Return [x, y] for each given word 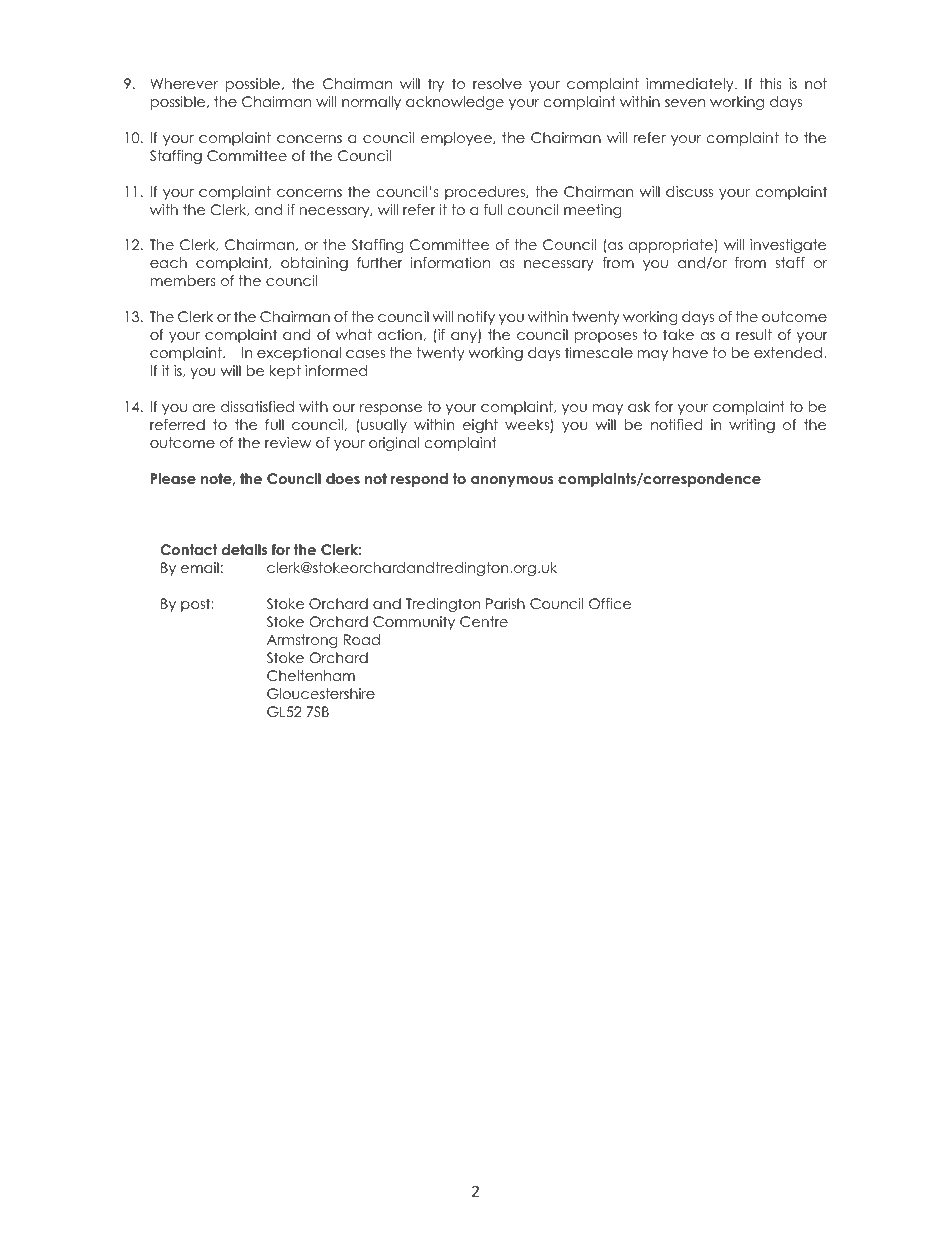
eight [480, 426]
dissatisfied [257, 406]
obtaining [314, 264]
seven [685, 103]
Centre [484, 622]
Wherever [184, 83]
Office [610, 604]
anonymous [512, 481]
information [450, 262]
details [244, 549]
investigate [788, 246]
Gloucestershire [321, 694]
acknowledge [455, 103]
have [690, 352]
